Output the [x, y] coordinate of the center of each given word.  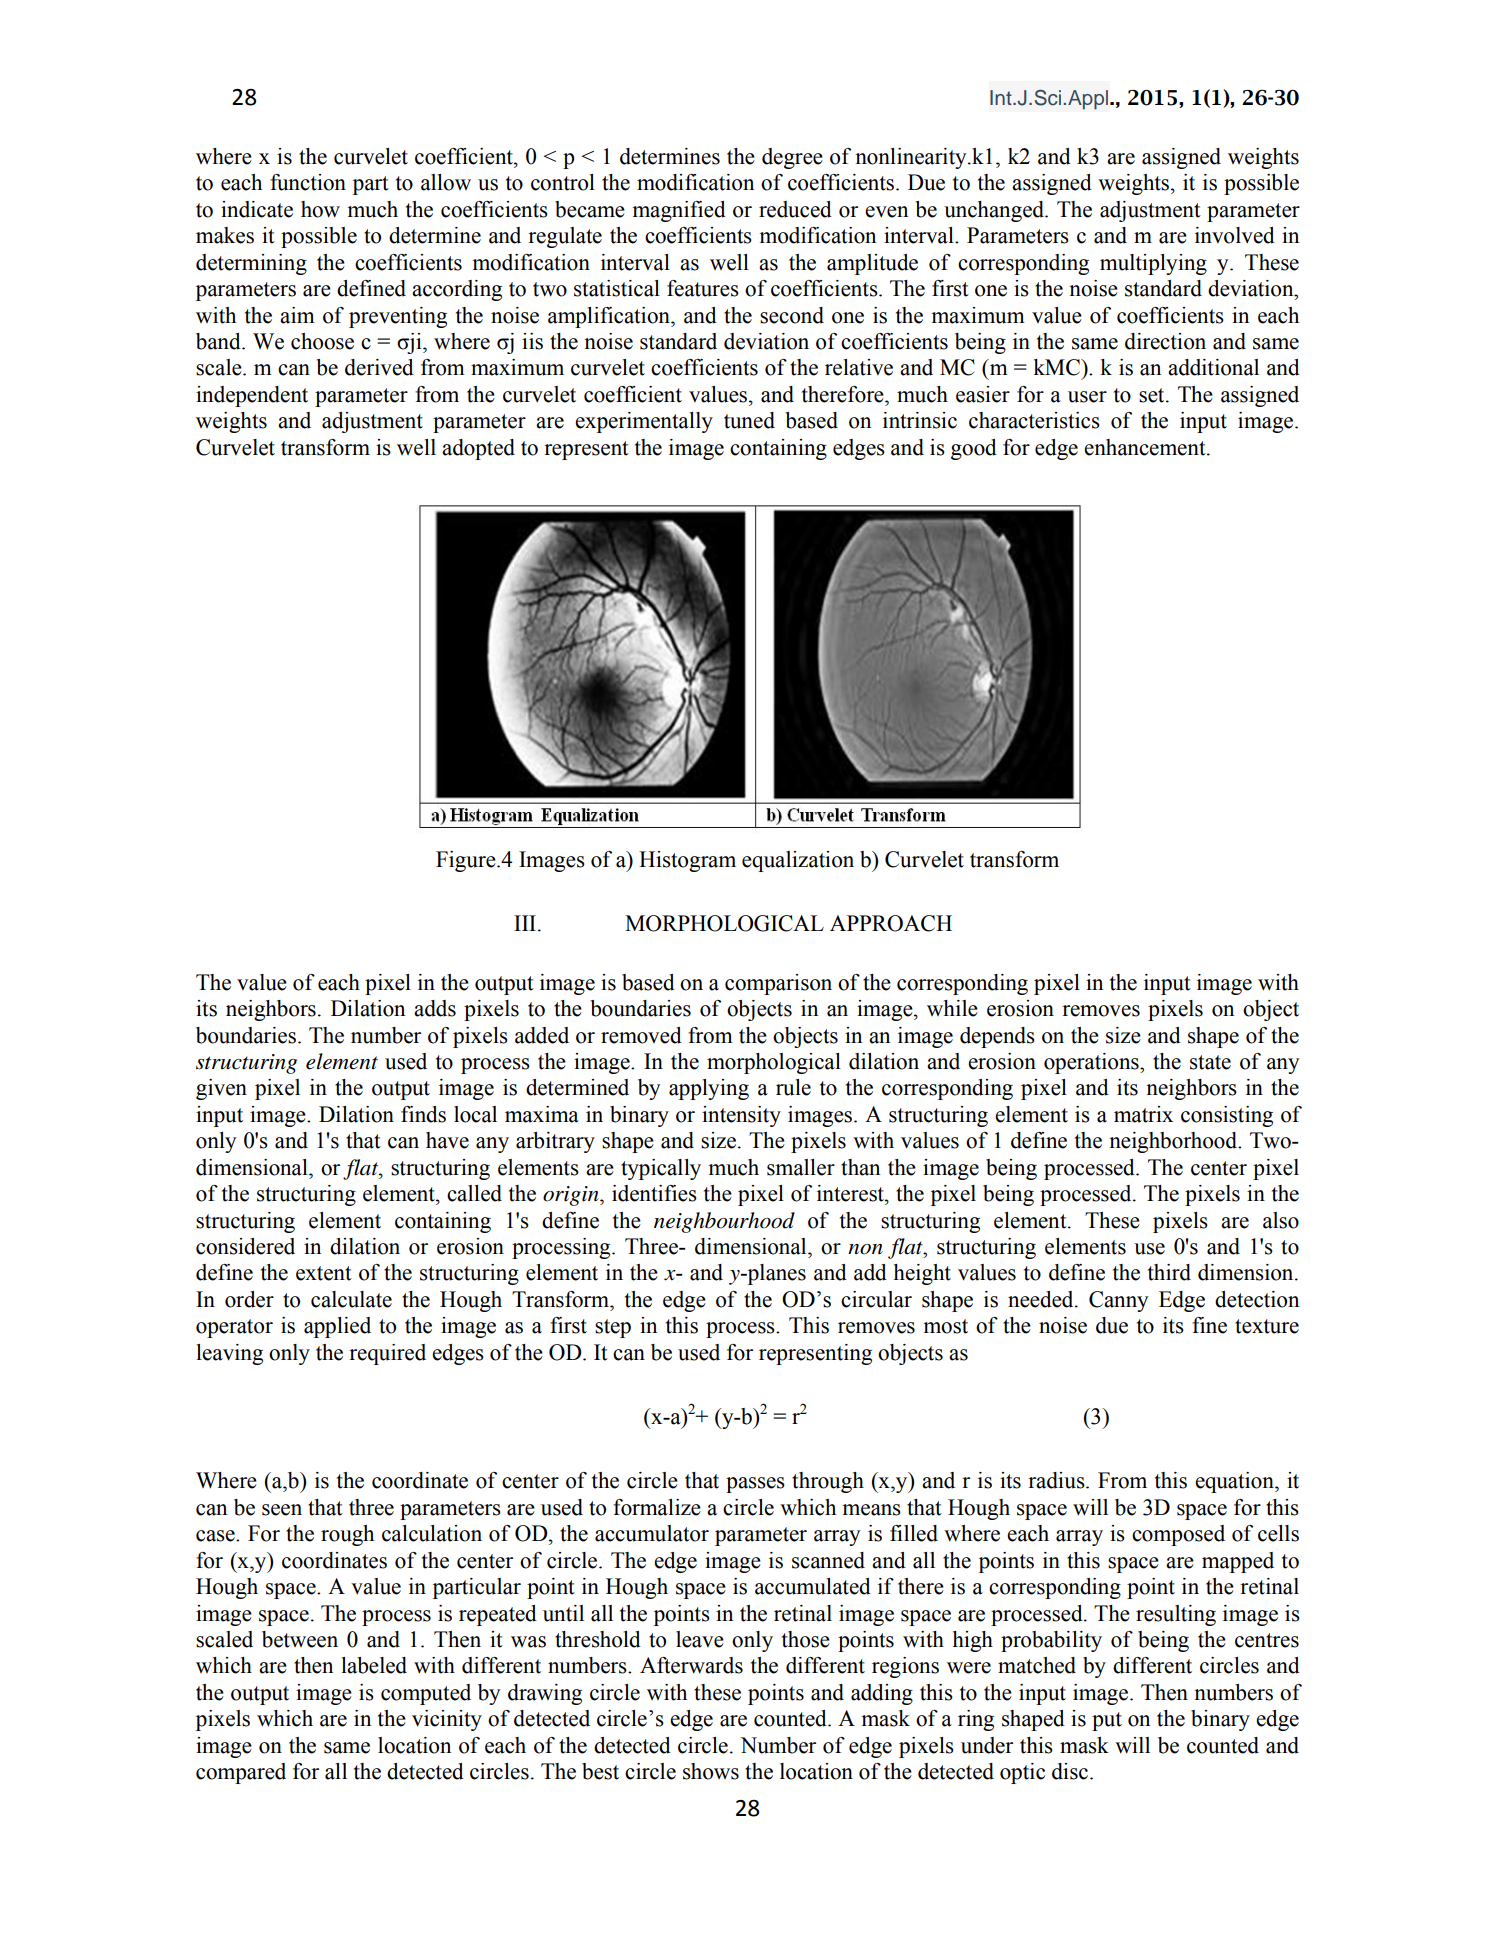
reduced [795, 209]
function [308, 182]
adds [435, 1008]
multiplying [1153, 264]
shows [711, 1771]
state [1210, 1062]
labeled [374, 1665]
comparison [778, 984]
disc [1070, 1771]
